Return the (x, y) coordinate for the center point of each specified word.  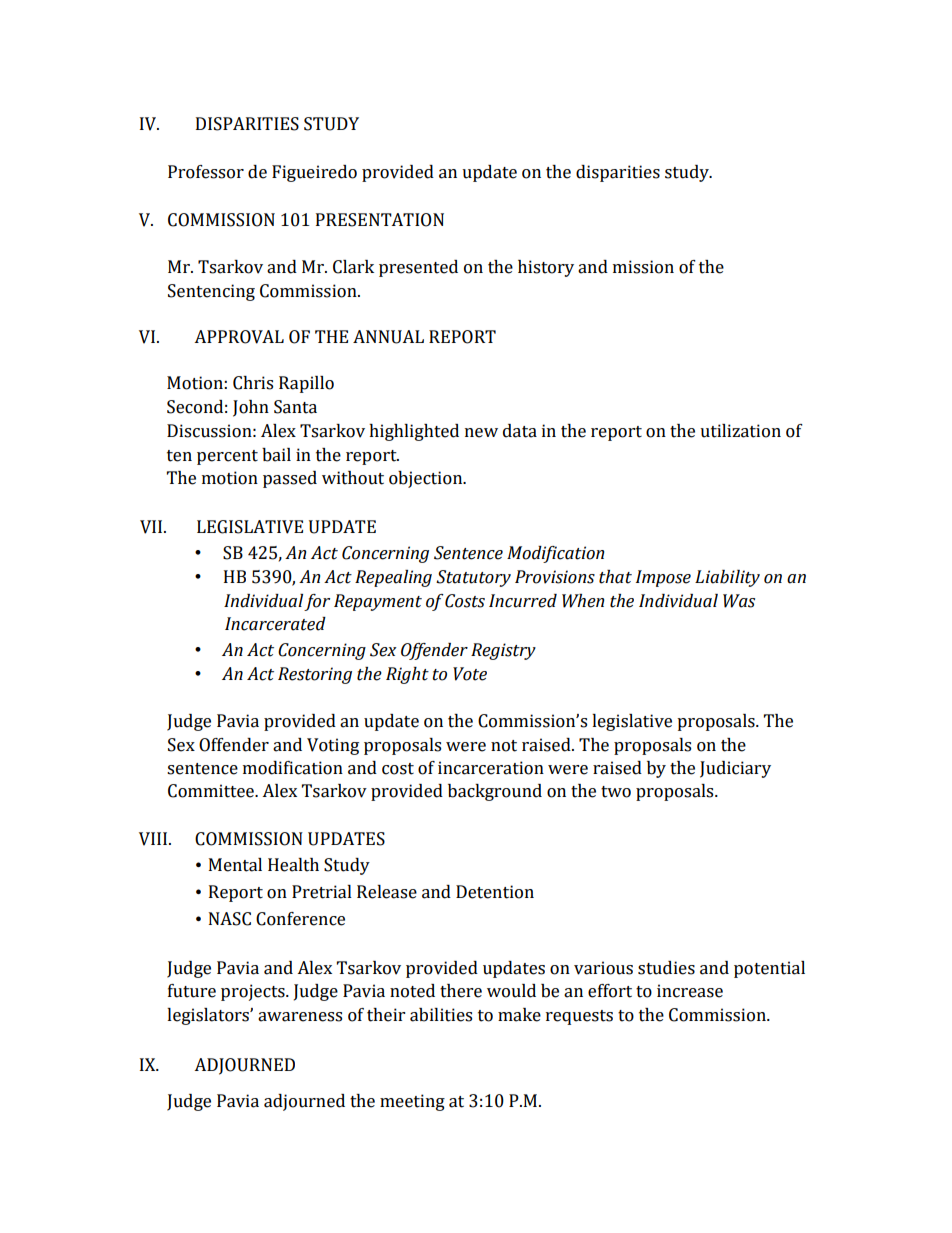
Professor (206, 172)
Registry (503, 651)
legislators (209, 1016)
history (546, 268)
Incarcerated (275, 624)
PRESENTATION (380, 220)
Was (739, 601)
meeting (412, 1102)
